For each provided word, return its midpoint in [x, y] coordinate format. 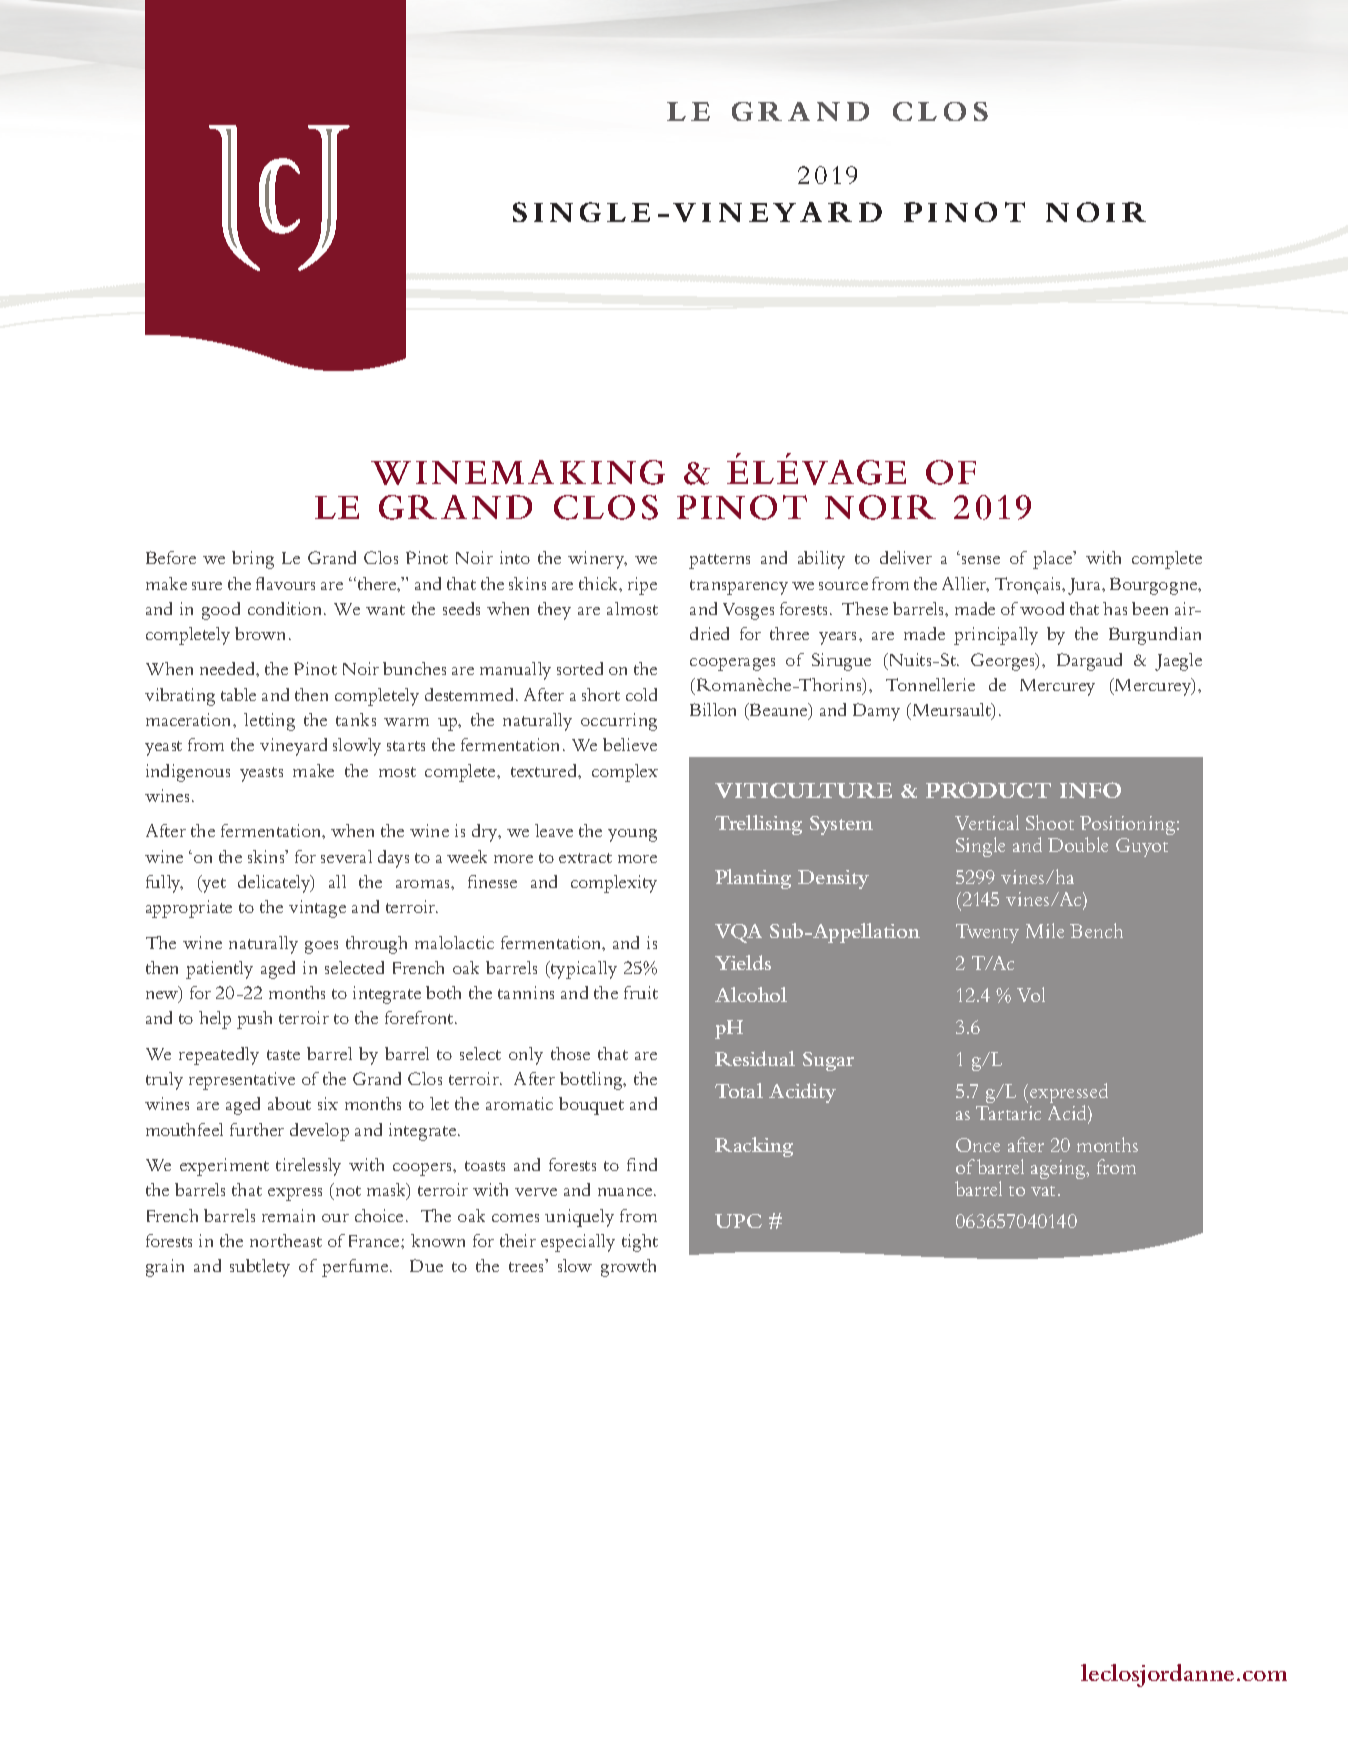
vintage [317, 909]
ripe [642, 586]
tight [640, 1243]
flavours [285, 583]
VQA [738, 933]
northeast [286, 1240]
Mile [1045, 930]
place [1054, 560]
